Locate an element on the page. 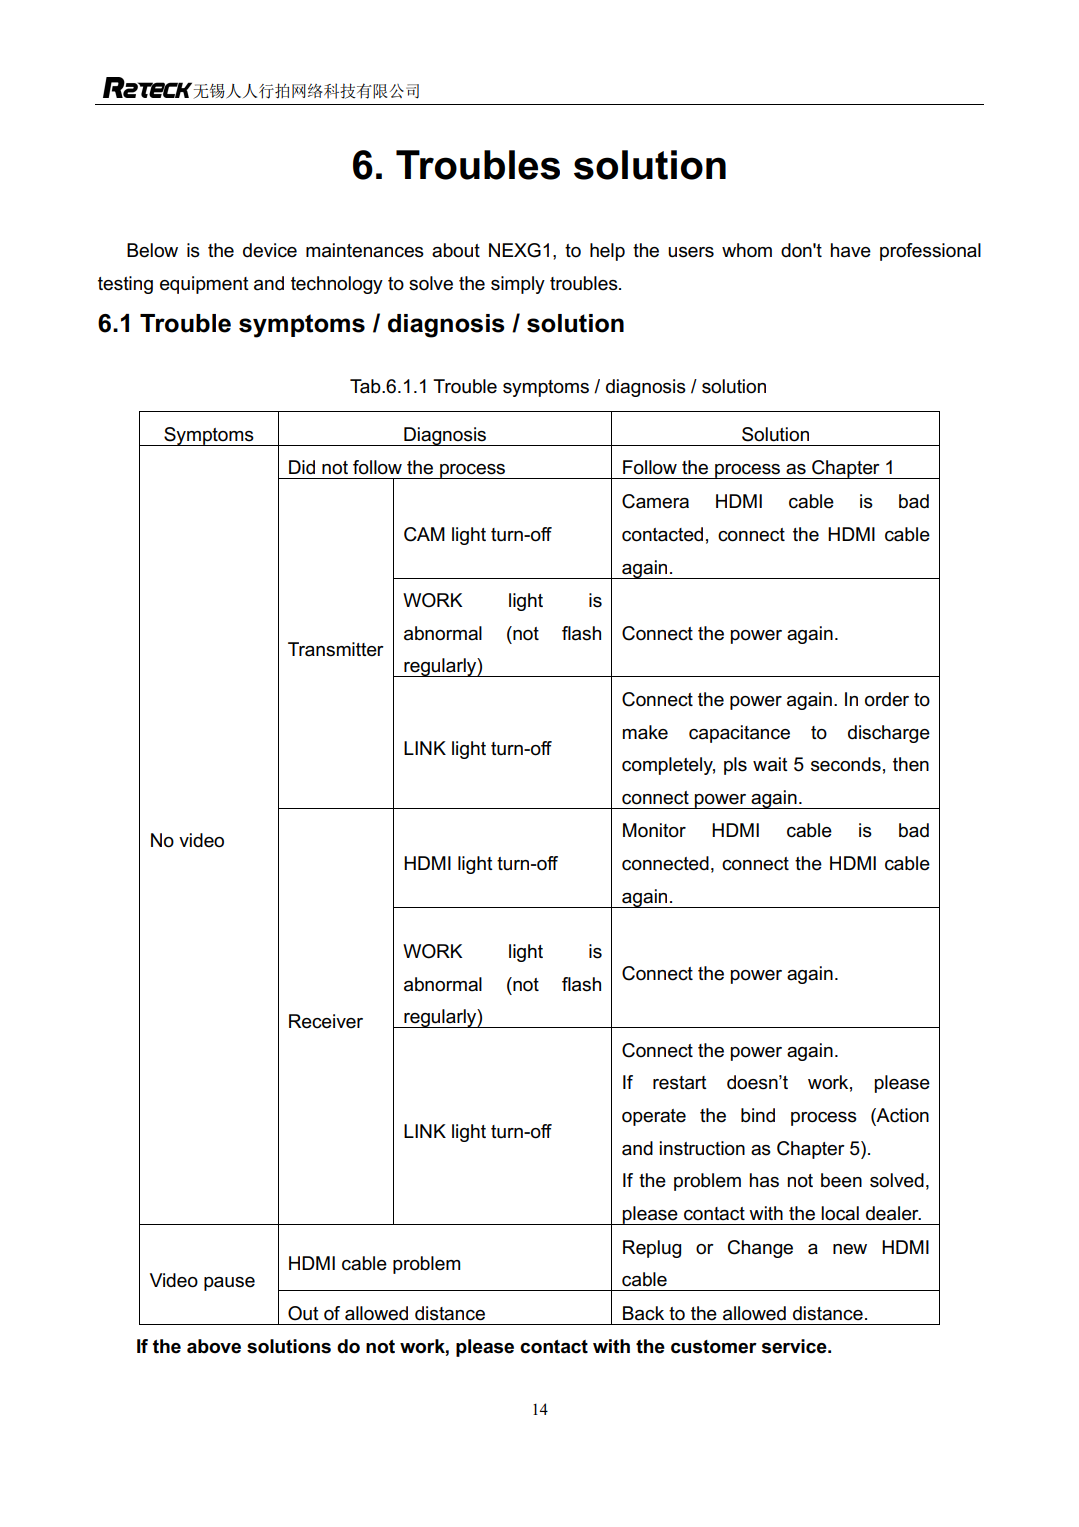  order is located at coordinates (887, 699).
